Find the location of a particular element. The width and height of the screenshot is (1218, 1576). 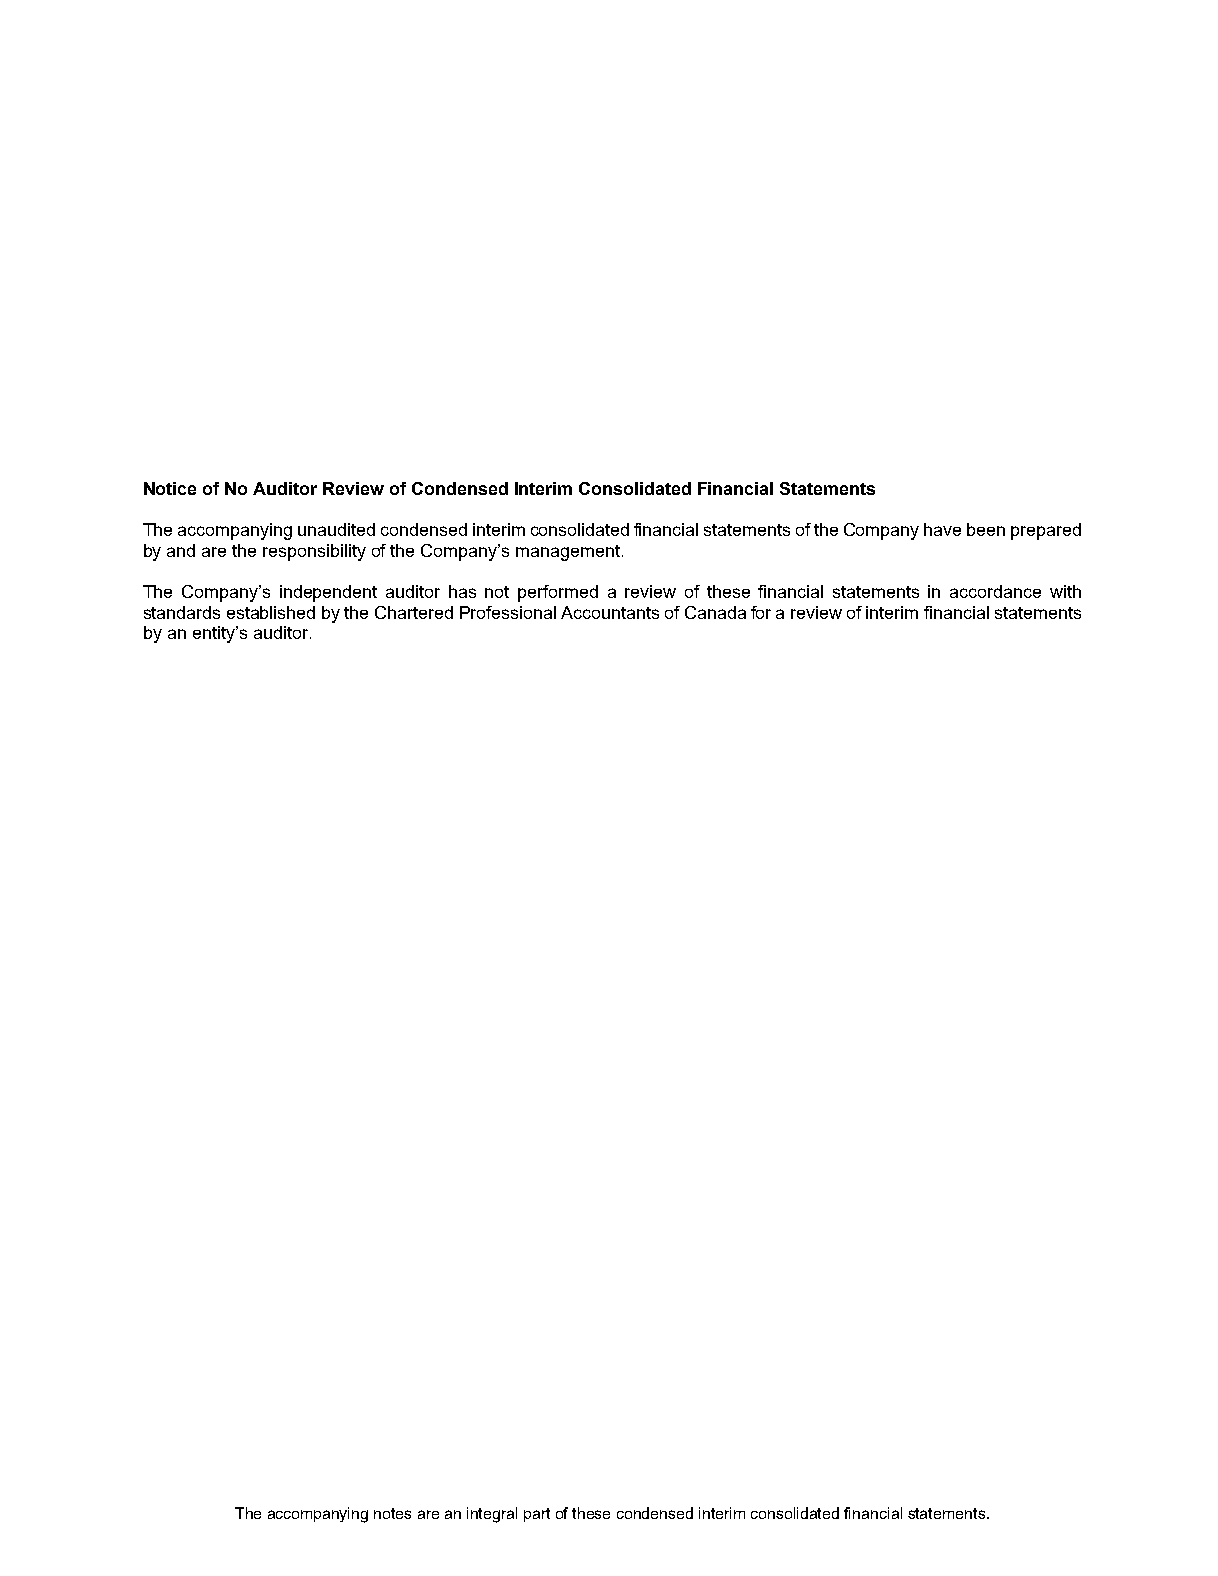

part is located at coordinates (537, 1515).
